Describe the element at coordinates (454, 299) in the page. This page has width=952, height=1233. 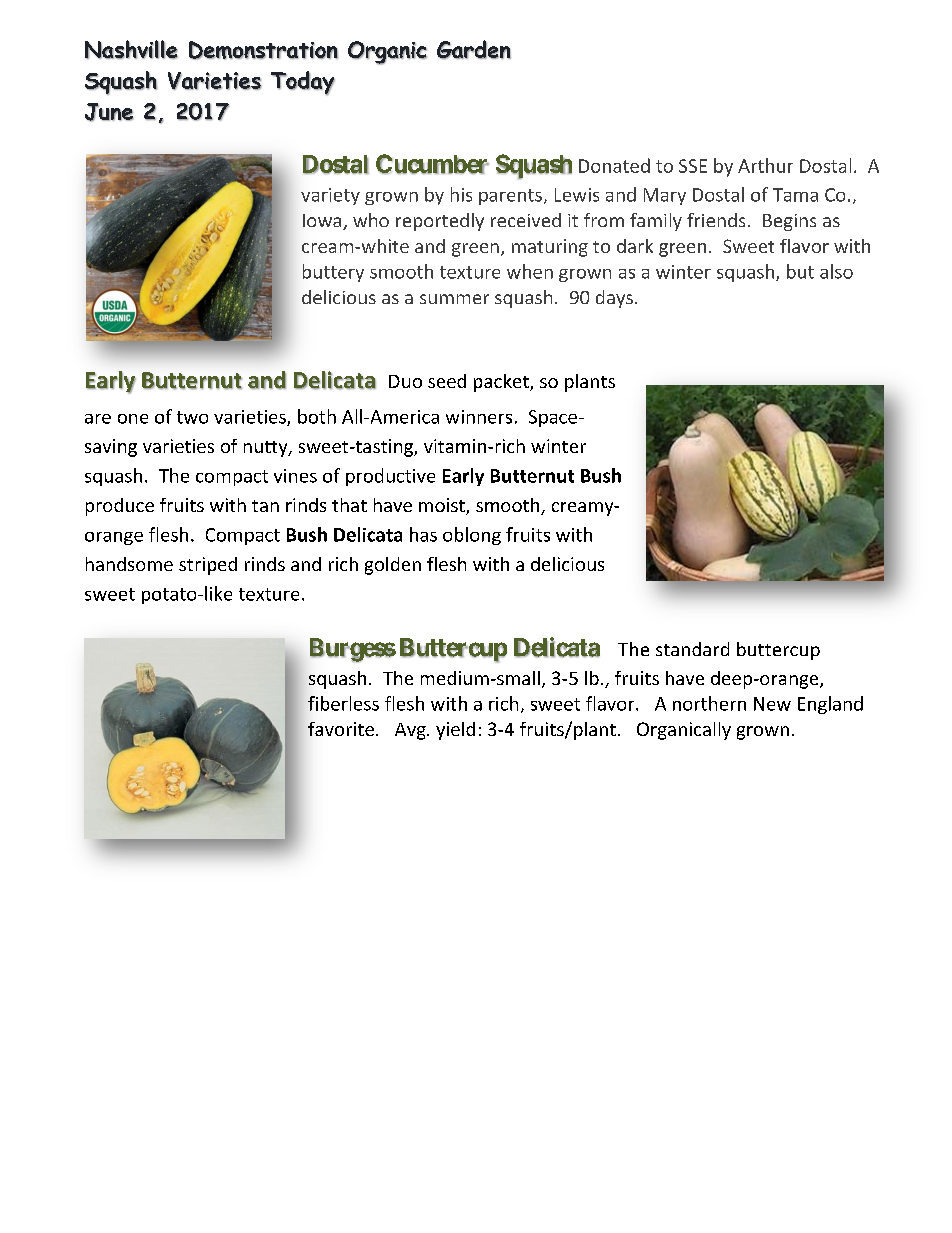
I see `summer` at that location.
